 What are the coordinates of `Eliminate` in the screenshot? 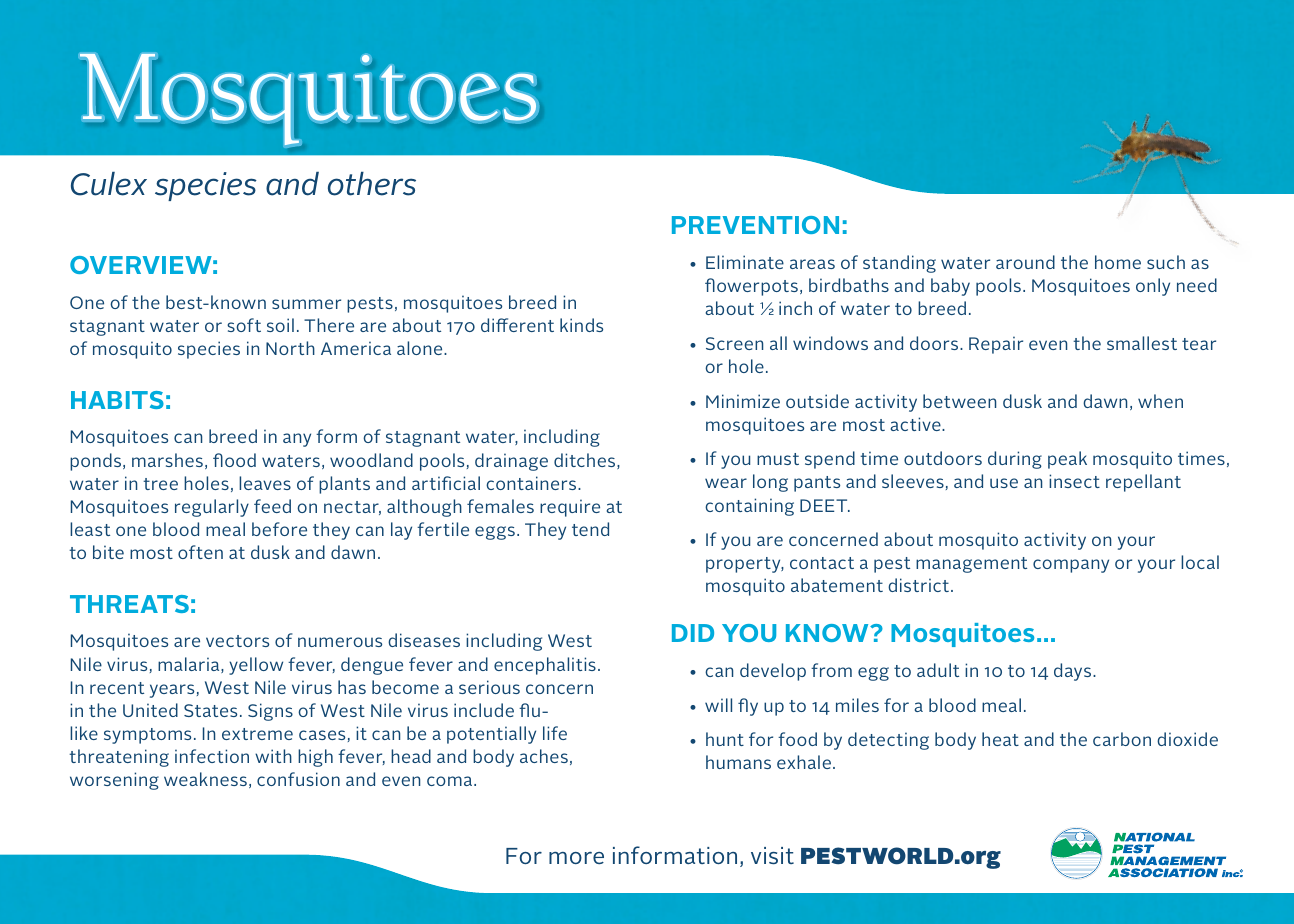 It's located at (745, 262).
